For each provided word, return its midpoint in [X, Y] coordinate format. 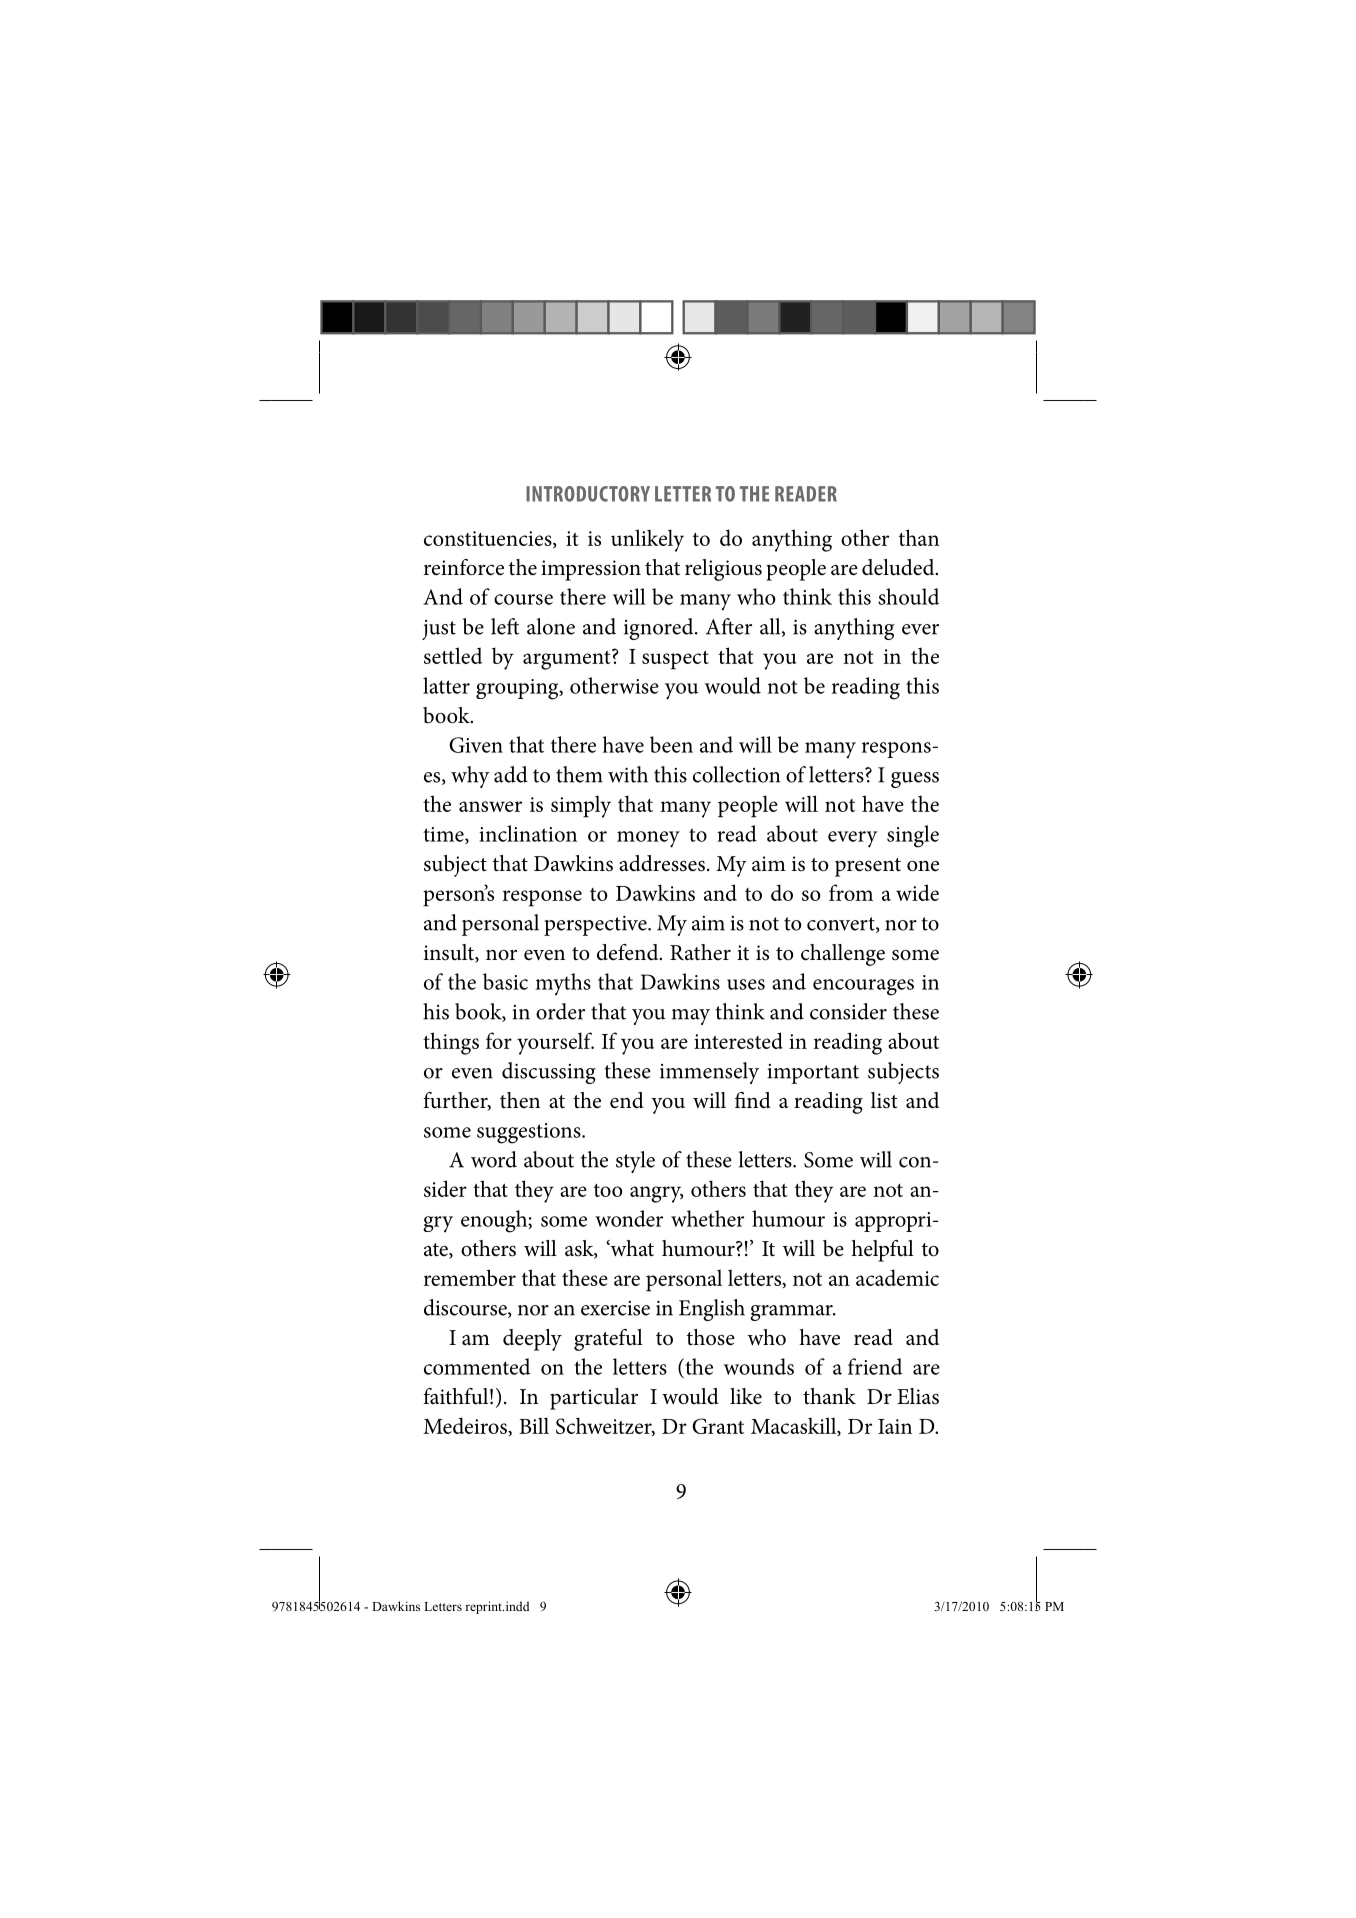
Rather [700, 952]
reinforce [464, 567]
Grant [718, 1426]
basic [505, 981]
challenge [843, 955]
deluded [899, 567]
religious [723, 570]
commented [477, 1366]
